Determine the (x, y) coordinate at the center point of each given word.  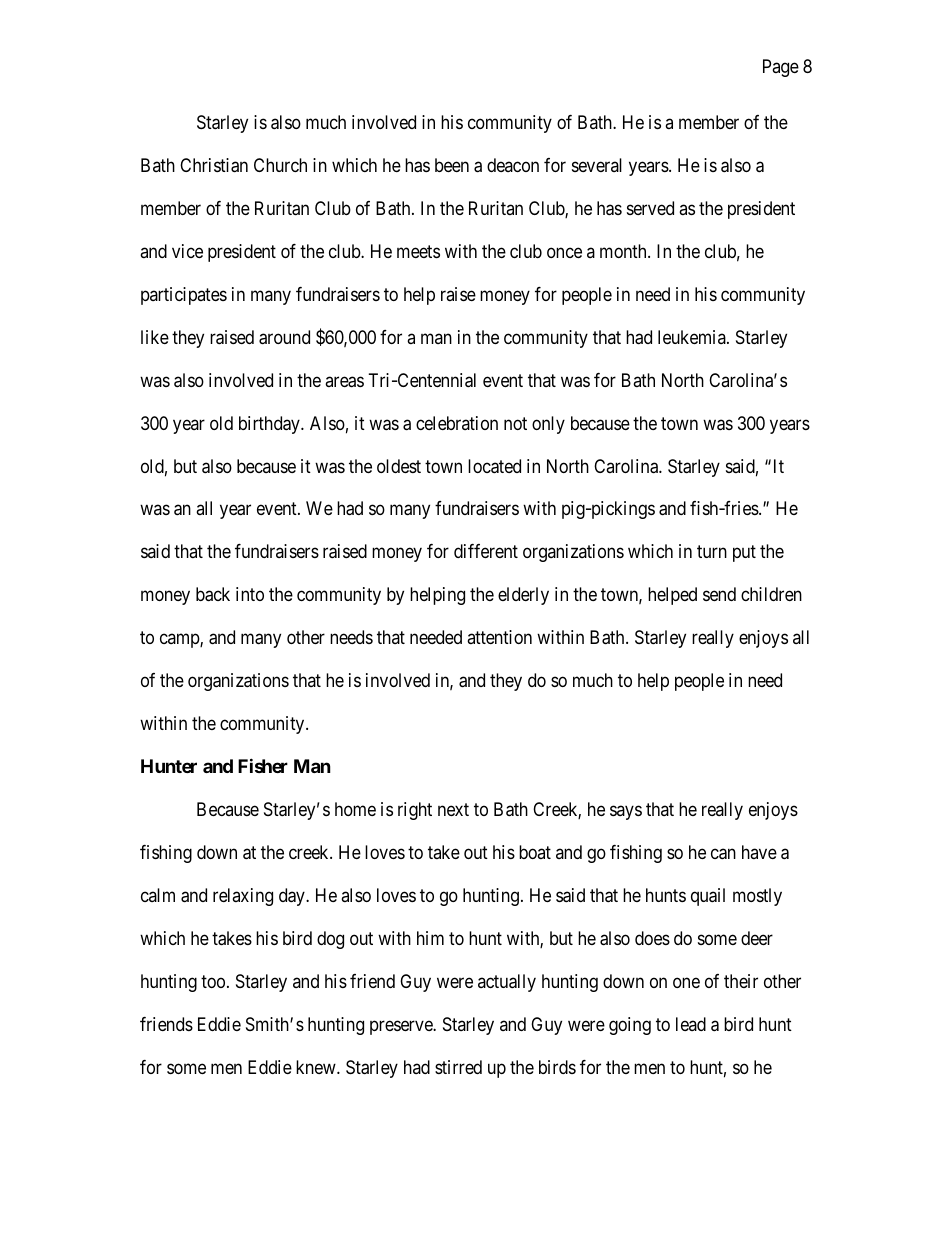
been (452, 165)
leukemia (693, 337)
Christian (214, 165)
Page (781, 68)
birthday (270, 425)
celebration (457, 423)
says (626, 813)
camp (180, 641)
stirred (458, 1067)
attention (499, 637)
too (213, 981)
